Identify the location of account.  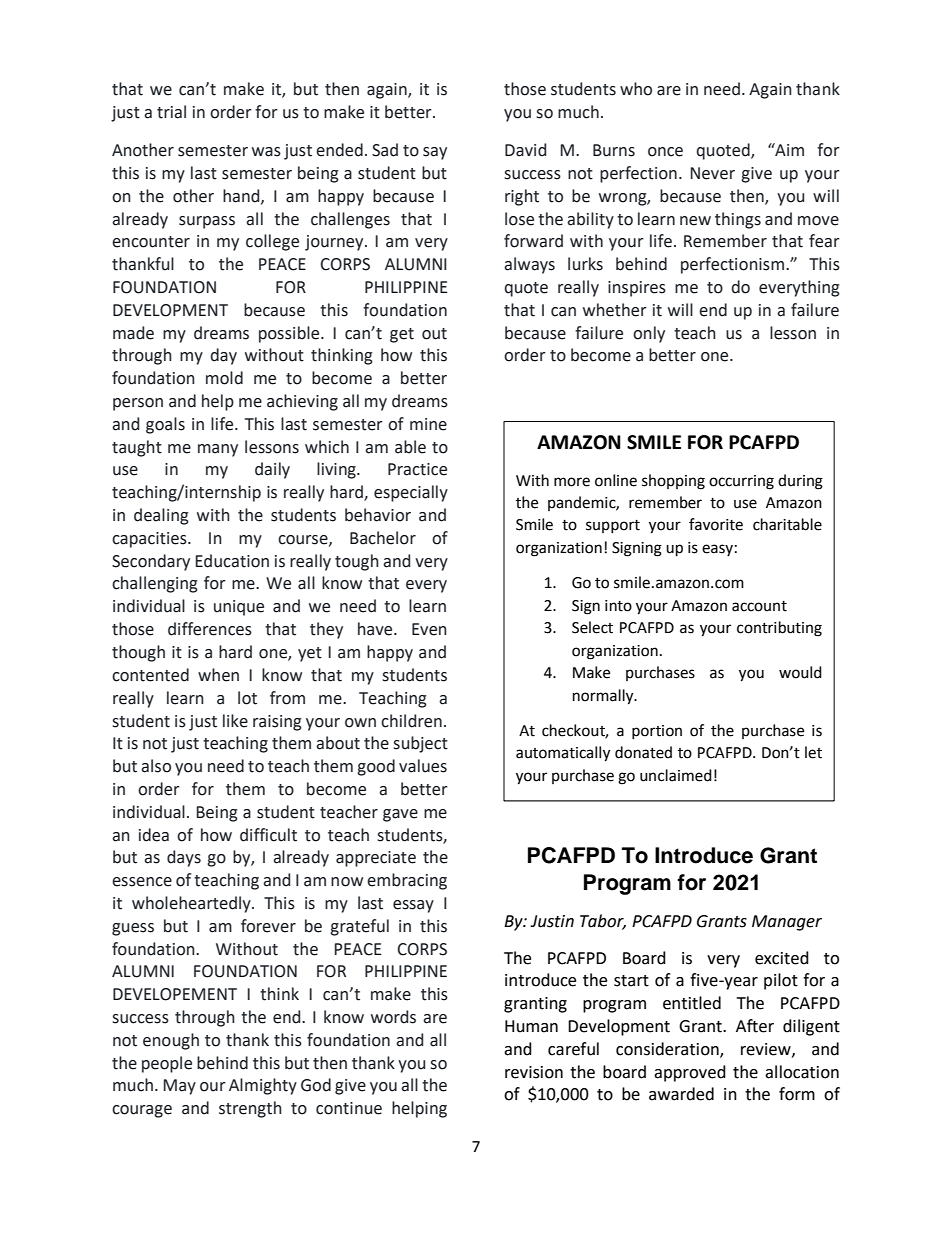
(759, 606).
